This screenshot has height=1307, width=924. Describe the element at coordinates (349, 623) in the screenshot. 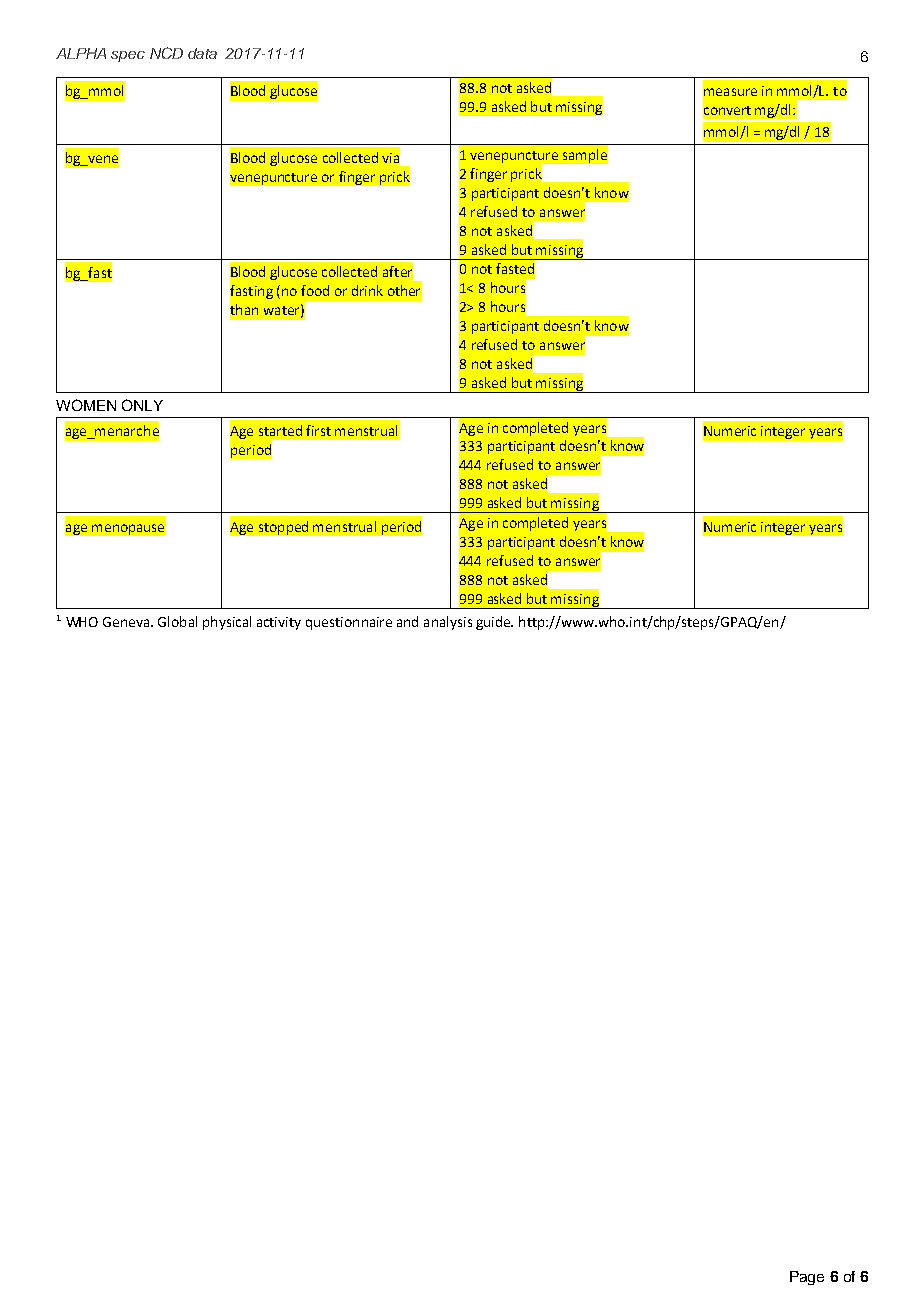

I see `questionnaire` at that location.
